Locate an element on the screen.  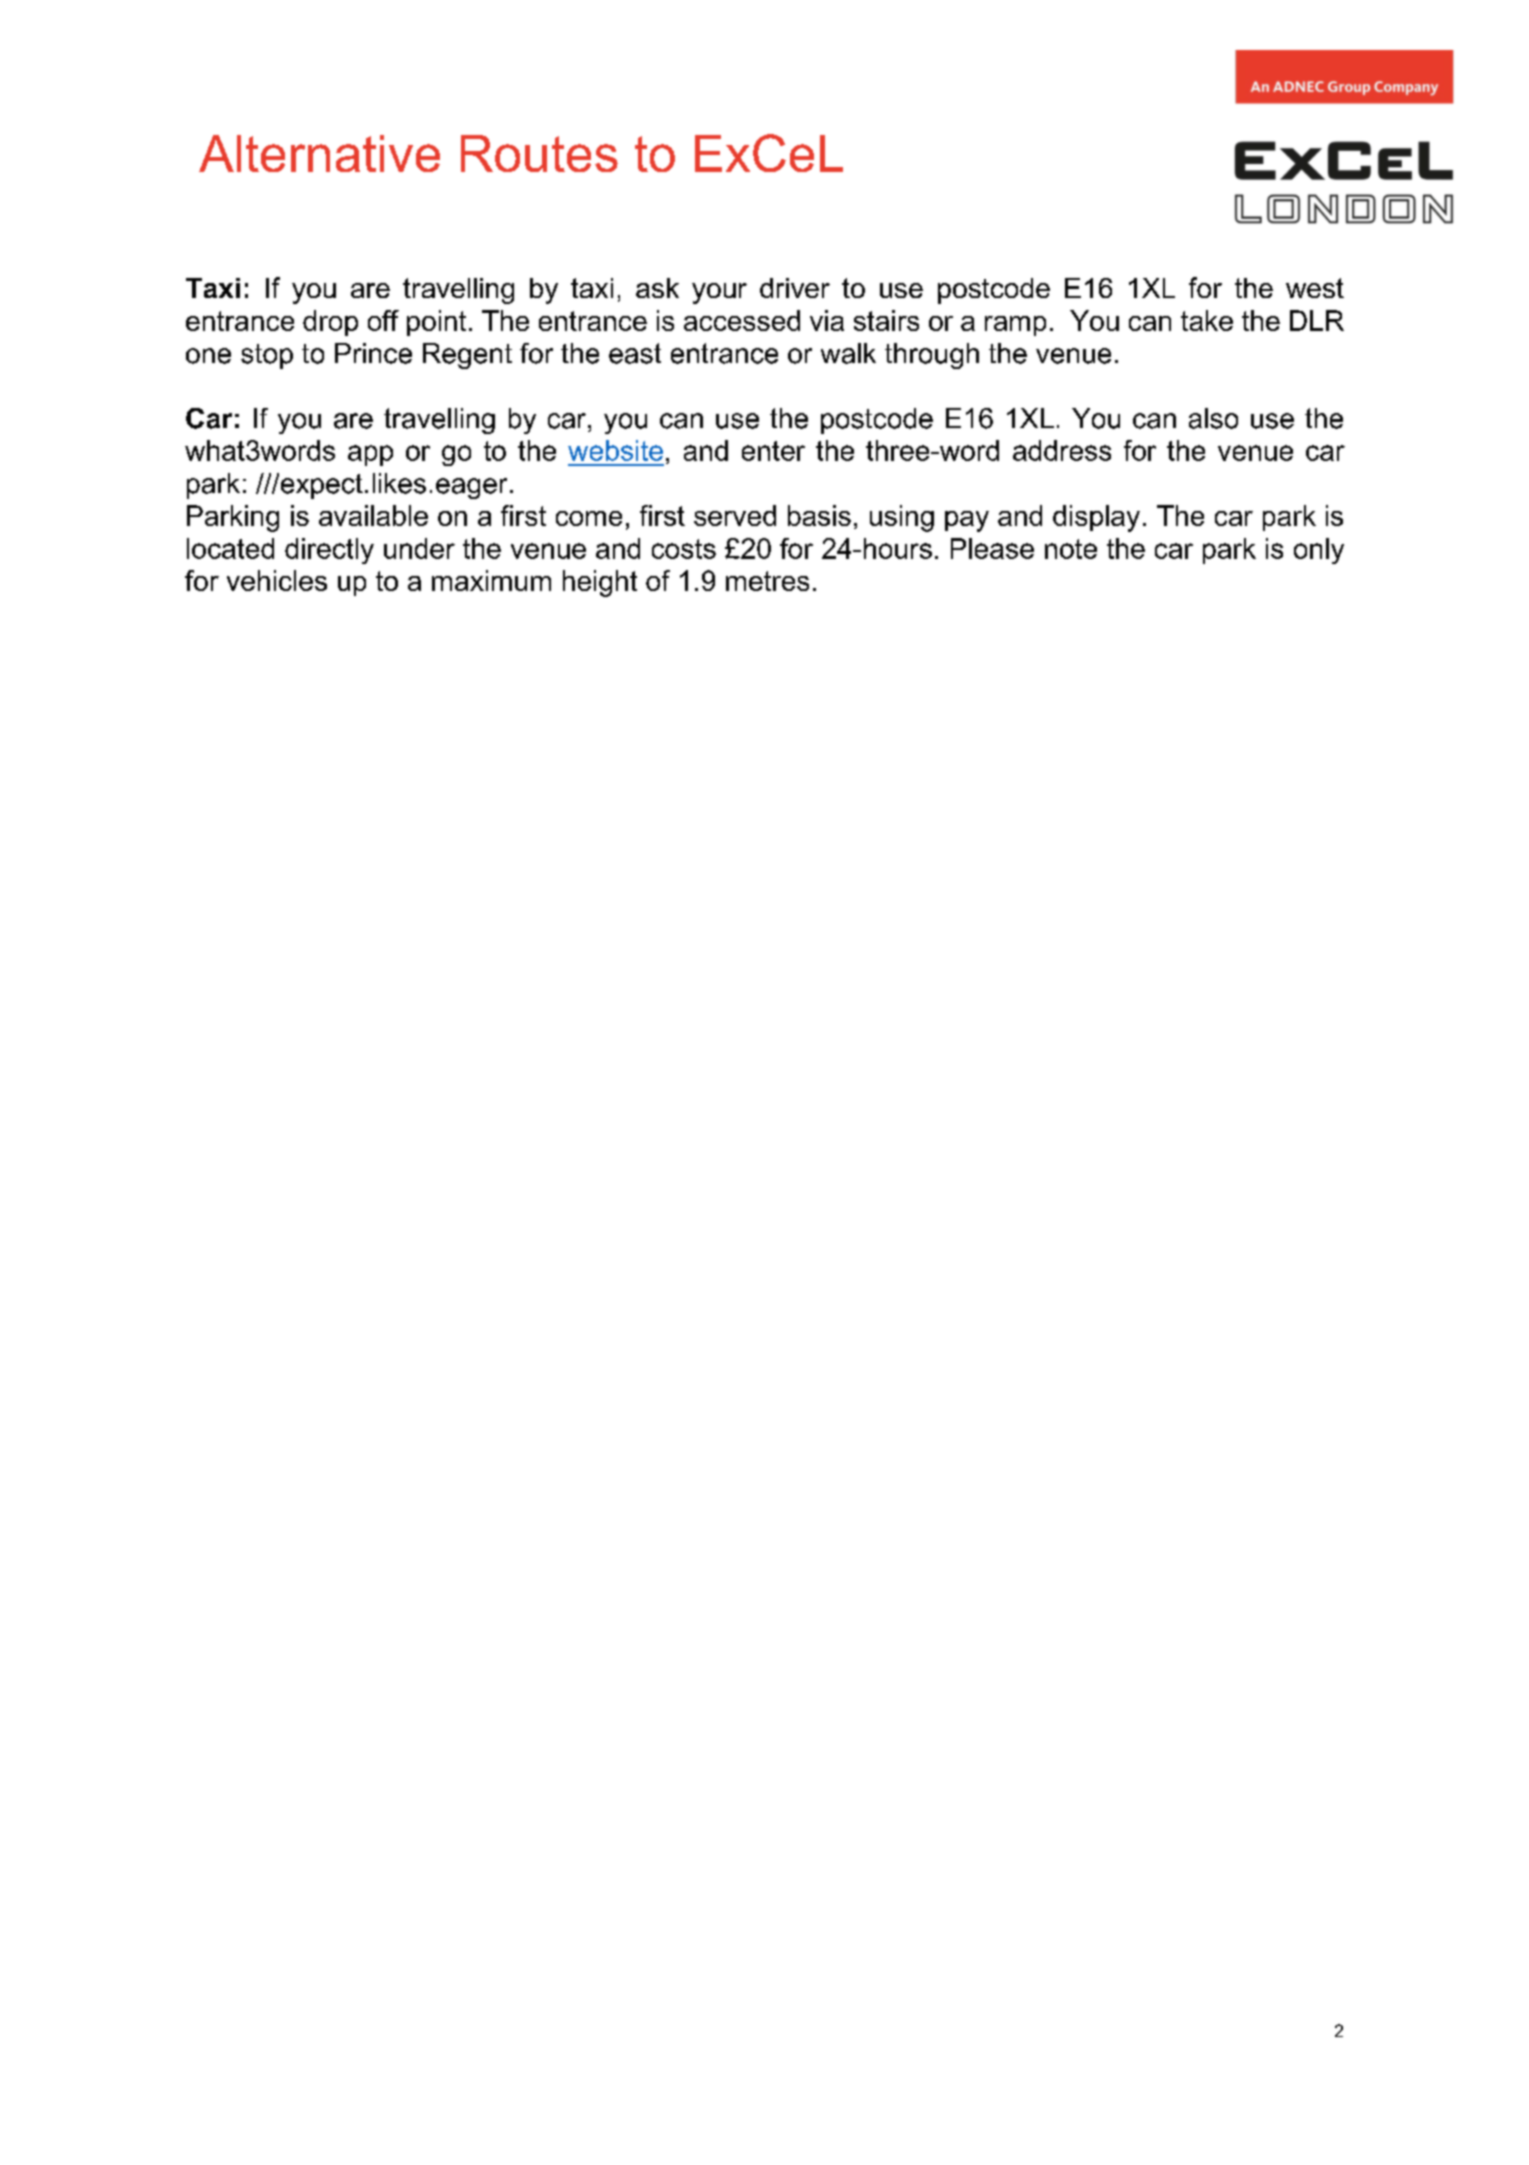
your is located at coordinates (719, 293).
